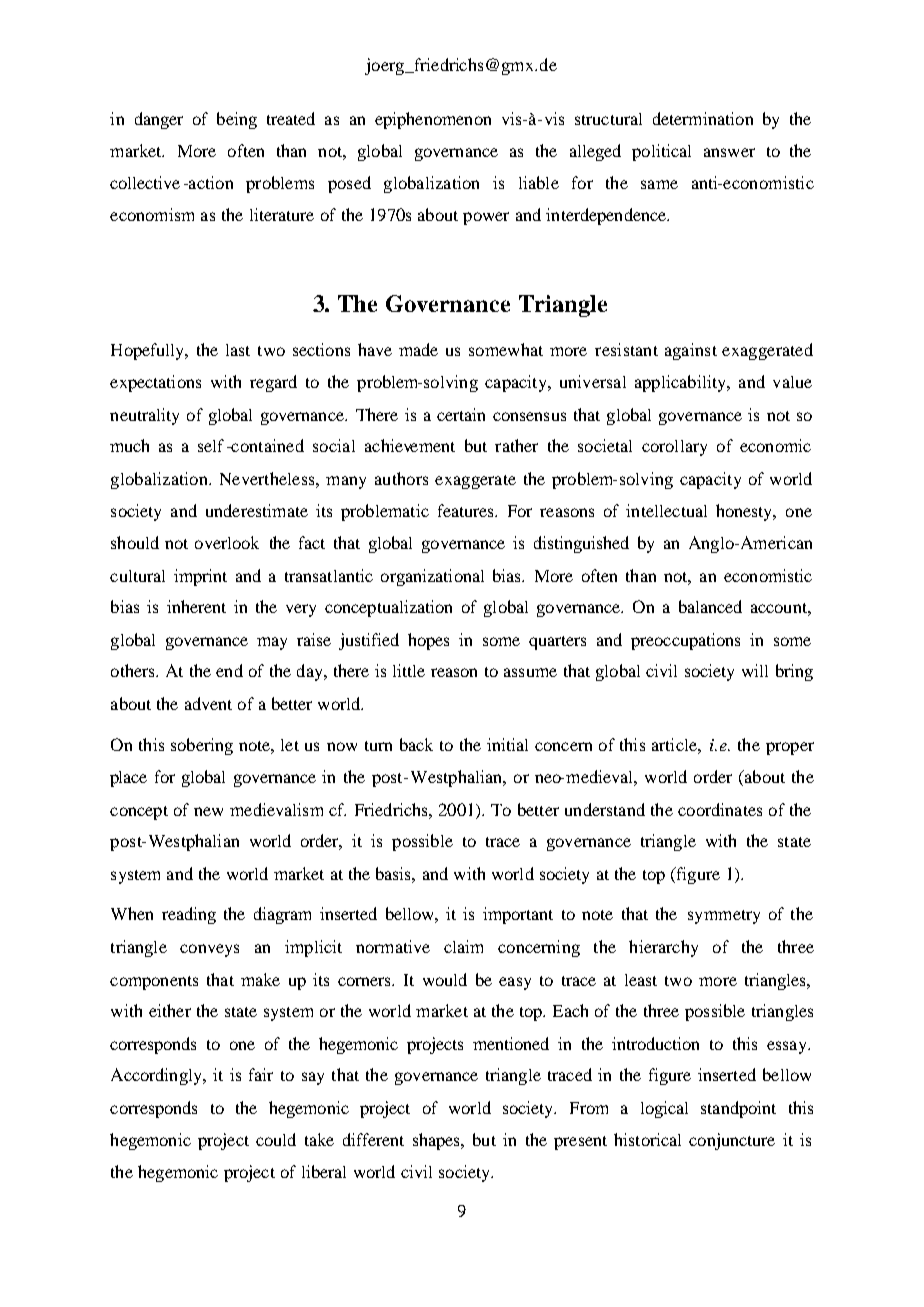 The image size is (924, 1307). What do you see at coordinates (428, 641) in the page?
I see `hopes` at bounding box center [428, 641].
